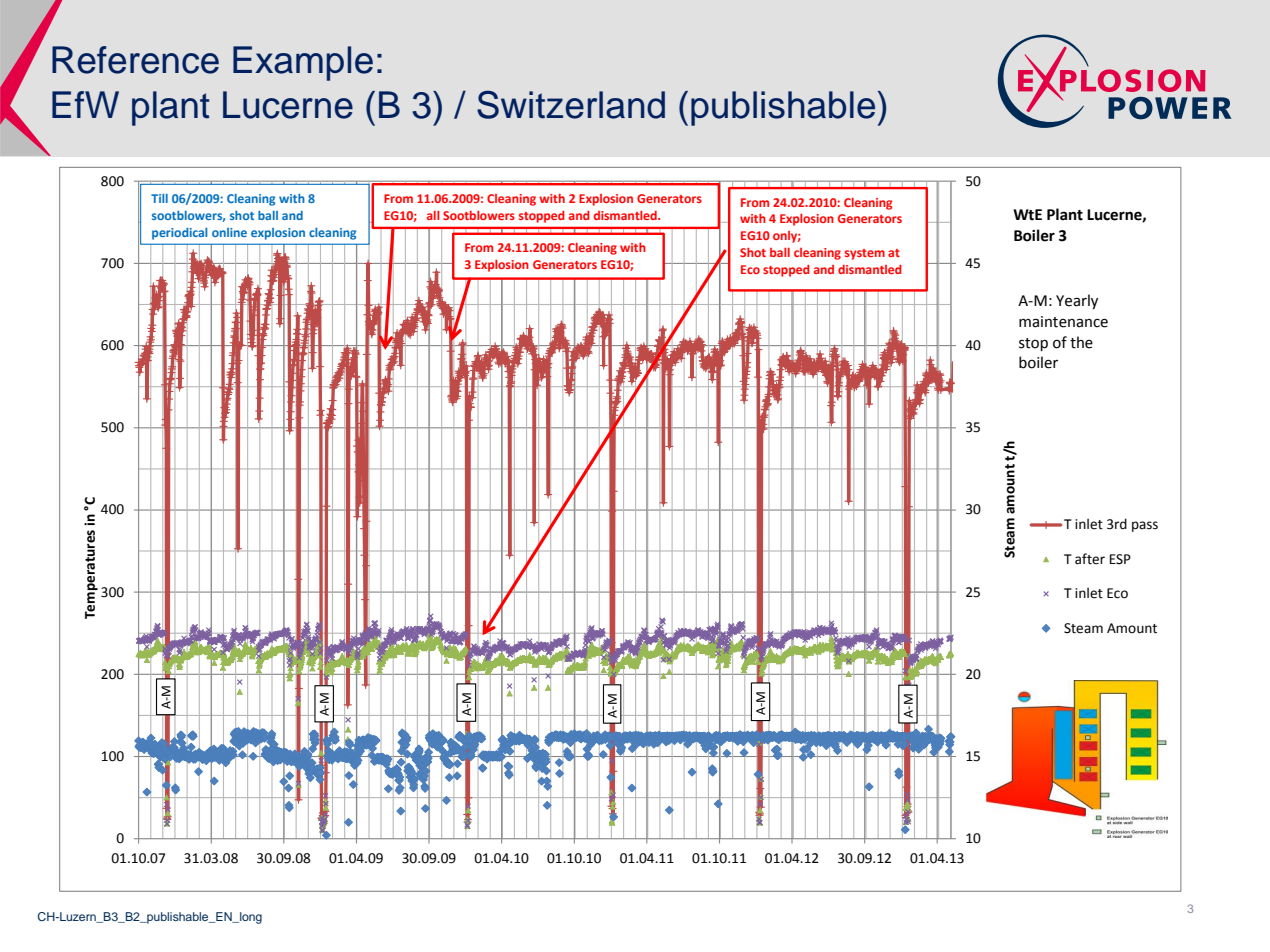  I want to click on ESP, so click(1120, 559).
